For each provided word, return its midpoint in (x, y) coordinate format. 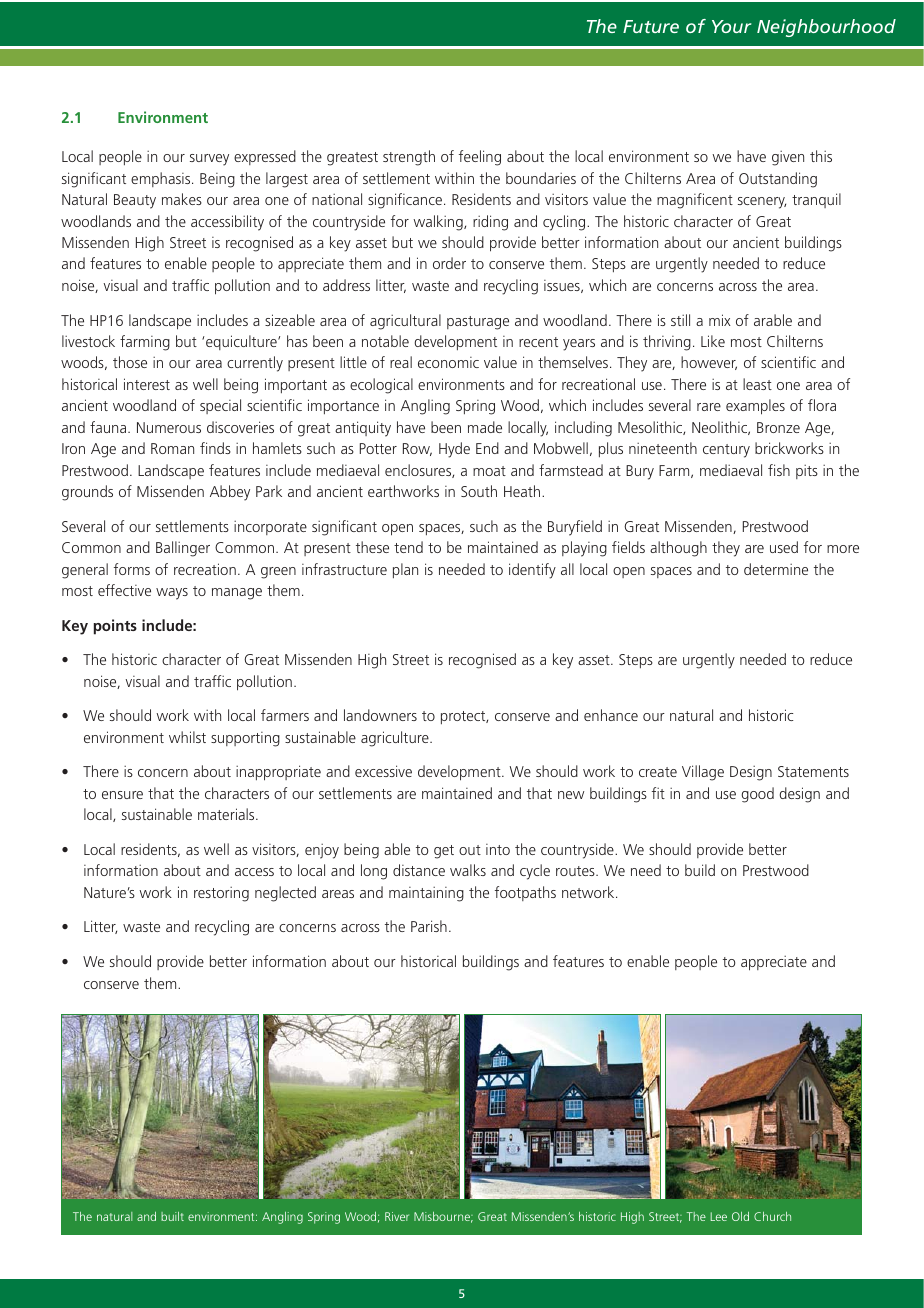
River (397, 1216)
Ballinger (183, 549)
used (784, 547)
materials (227, 814)
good (758, 795)
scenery (762, 203)
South (479, 491)
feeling (480, 158)
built (172, 1216)
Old (740, 1216)
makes (182, 199)
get (444, 852)
